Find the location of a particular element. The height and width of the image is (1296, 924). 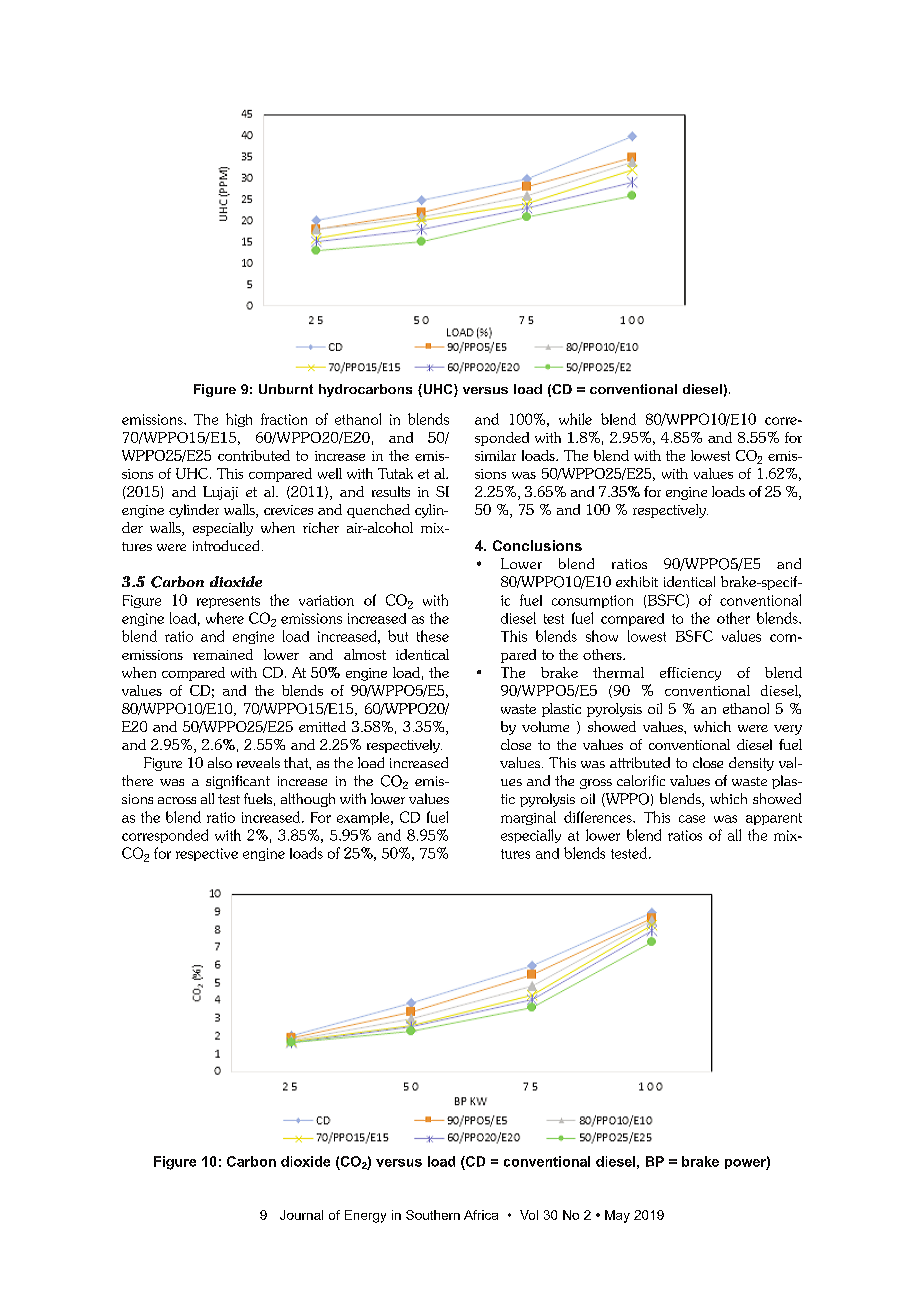

May is located at coordinates (617, 1216).
